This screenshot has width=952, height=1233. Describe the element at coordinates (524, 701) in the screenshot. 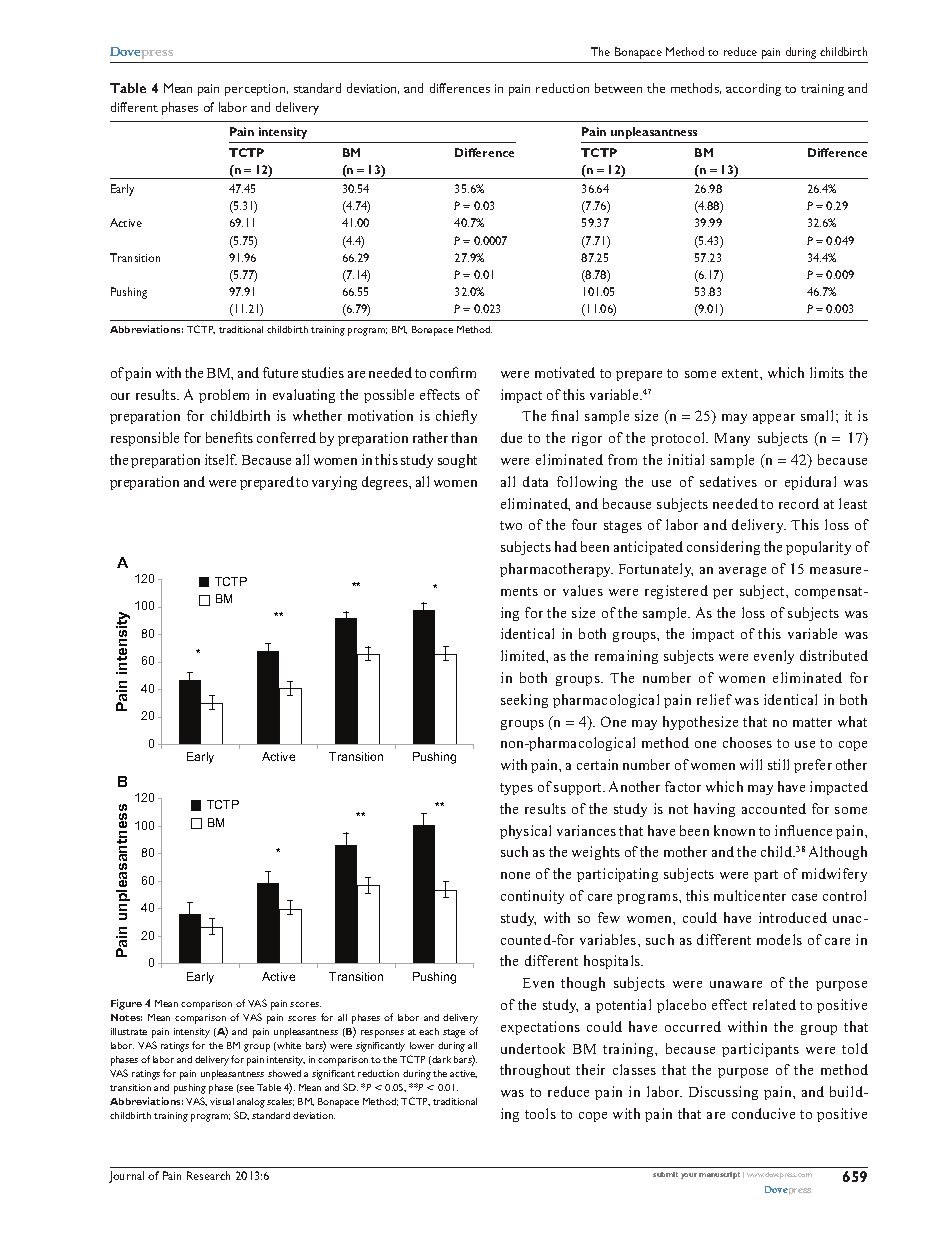

I see `seeking` at that location.
